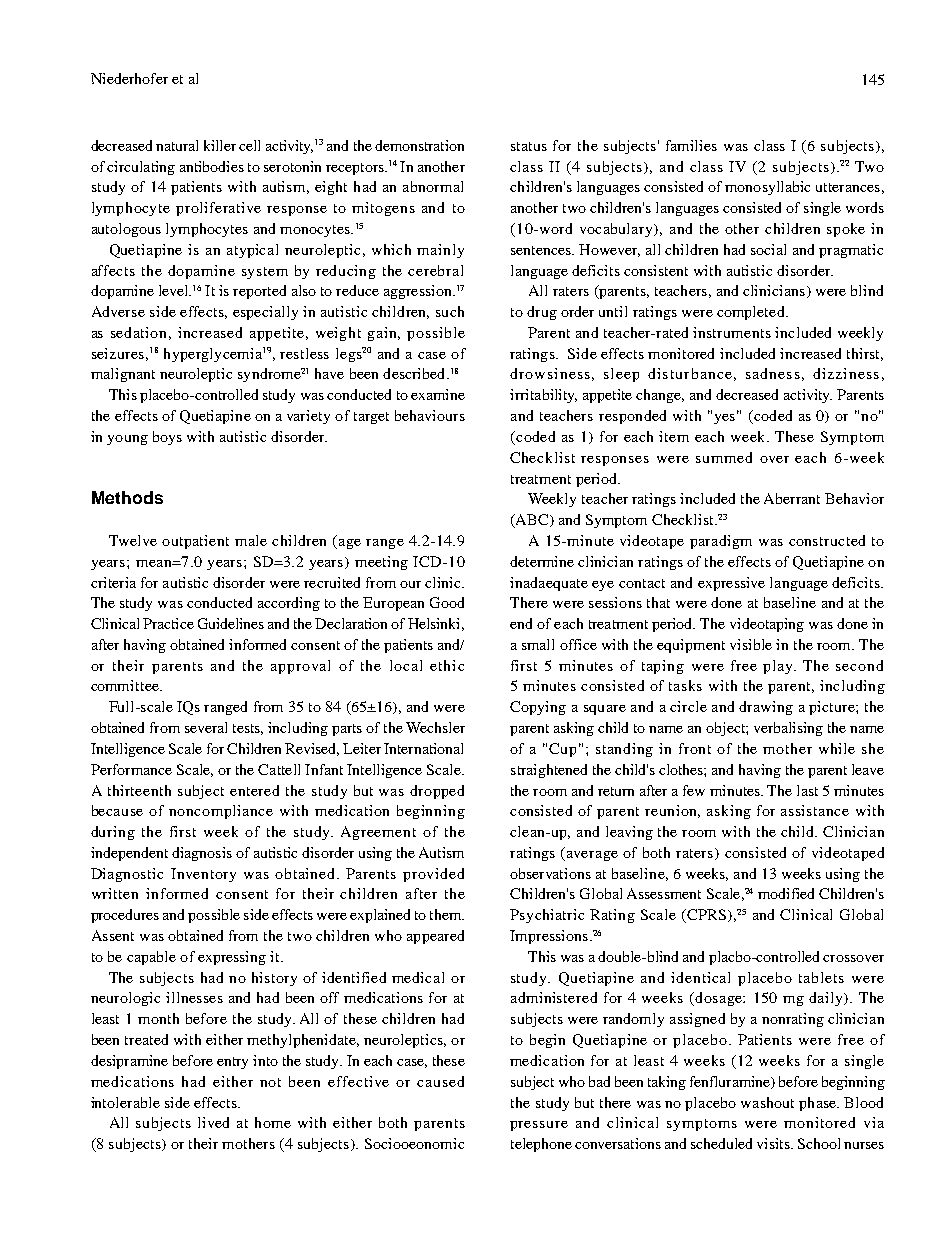 Image resolution: width=952 pixels, height=1248 pixels. I want to click on status, so click(529, 146).
